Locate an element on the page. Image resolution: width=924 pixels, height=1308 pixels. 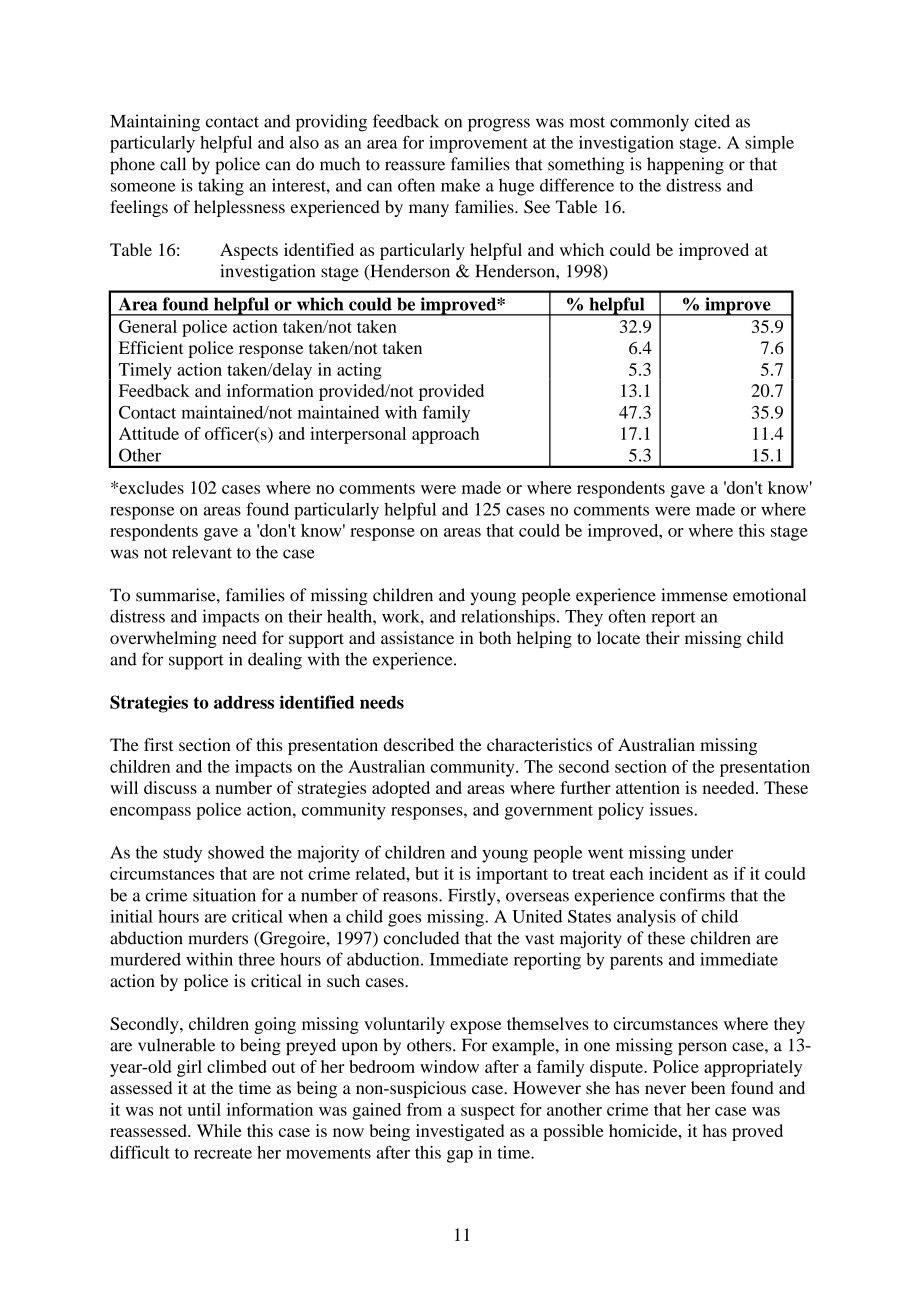
but is located at coordinates (427, 873).
